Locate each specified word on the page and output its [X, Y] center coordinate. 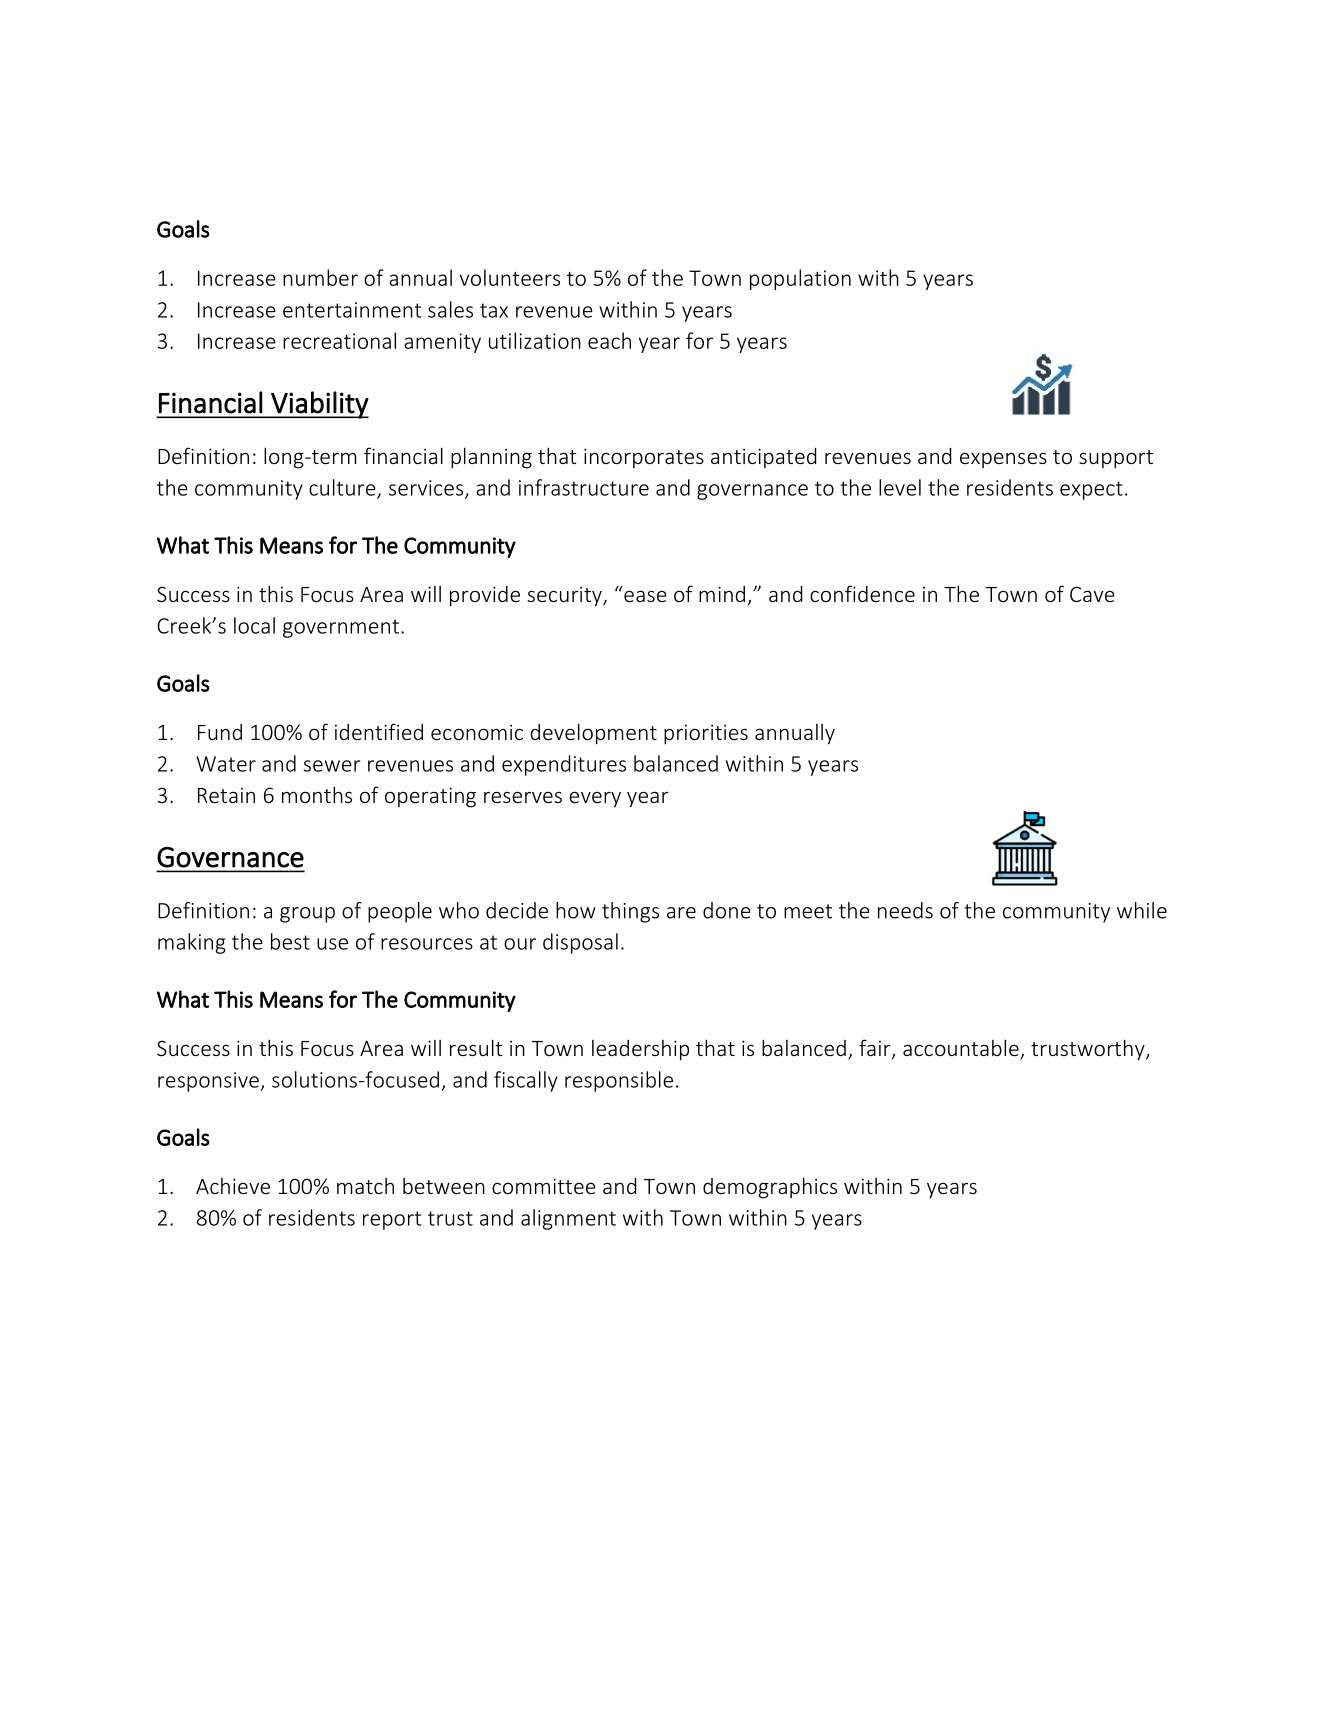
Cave [1092, 594]
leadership [640, 1050]
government [341, 628]
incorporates [644, 458]
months [317, 794]
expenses [1003, 460]
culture [343, 488]
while [1142, 910]
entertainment [352, 310]
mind [722, 594]
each [609, 340]
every [595, 799]
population [800, 279]
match [365, 1186]
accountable [962, 1049]
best [290, 941]
